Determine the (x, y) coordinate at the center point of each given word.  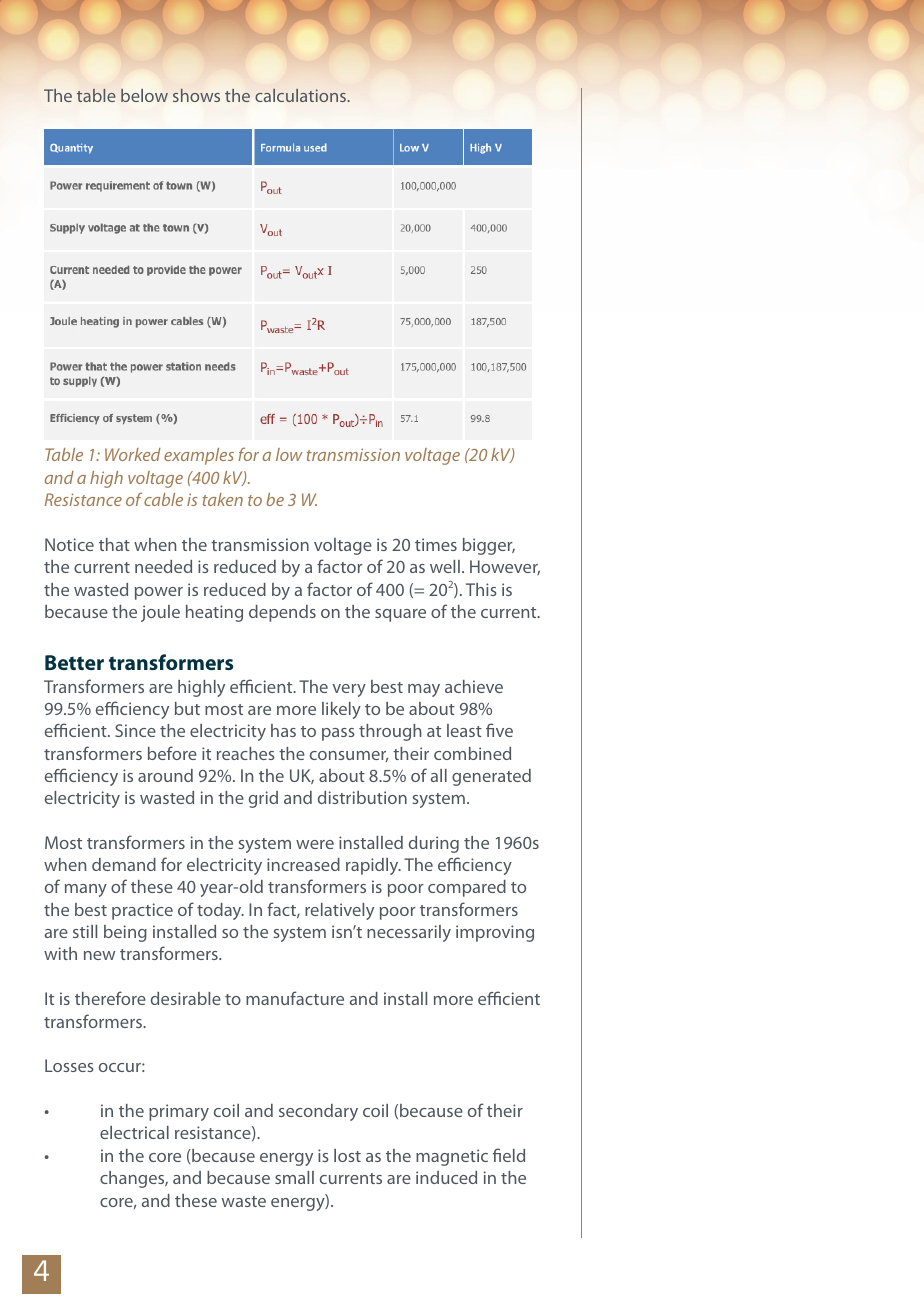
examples (199, 456)
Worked (133, 454)
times (436, 544)
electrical (134, 1132)
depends (282, 613)
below (144, 95)
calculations (302, 95)
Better (74, 662)
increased (303, 864)
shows (196, 95)
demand (124, 864)
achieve (474, 686)
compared (467, 888)
